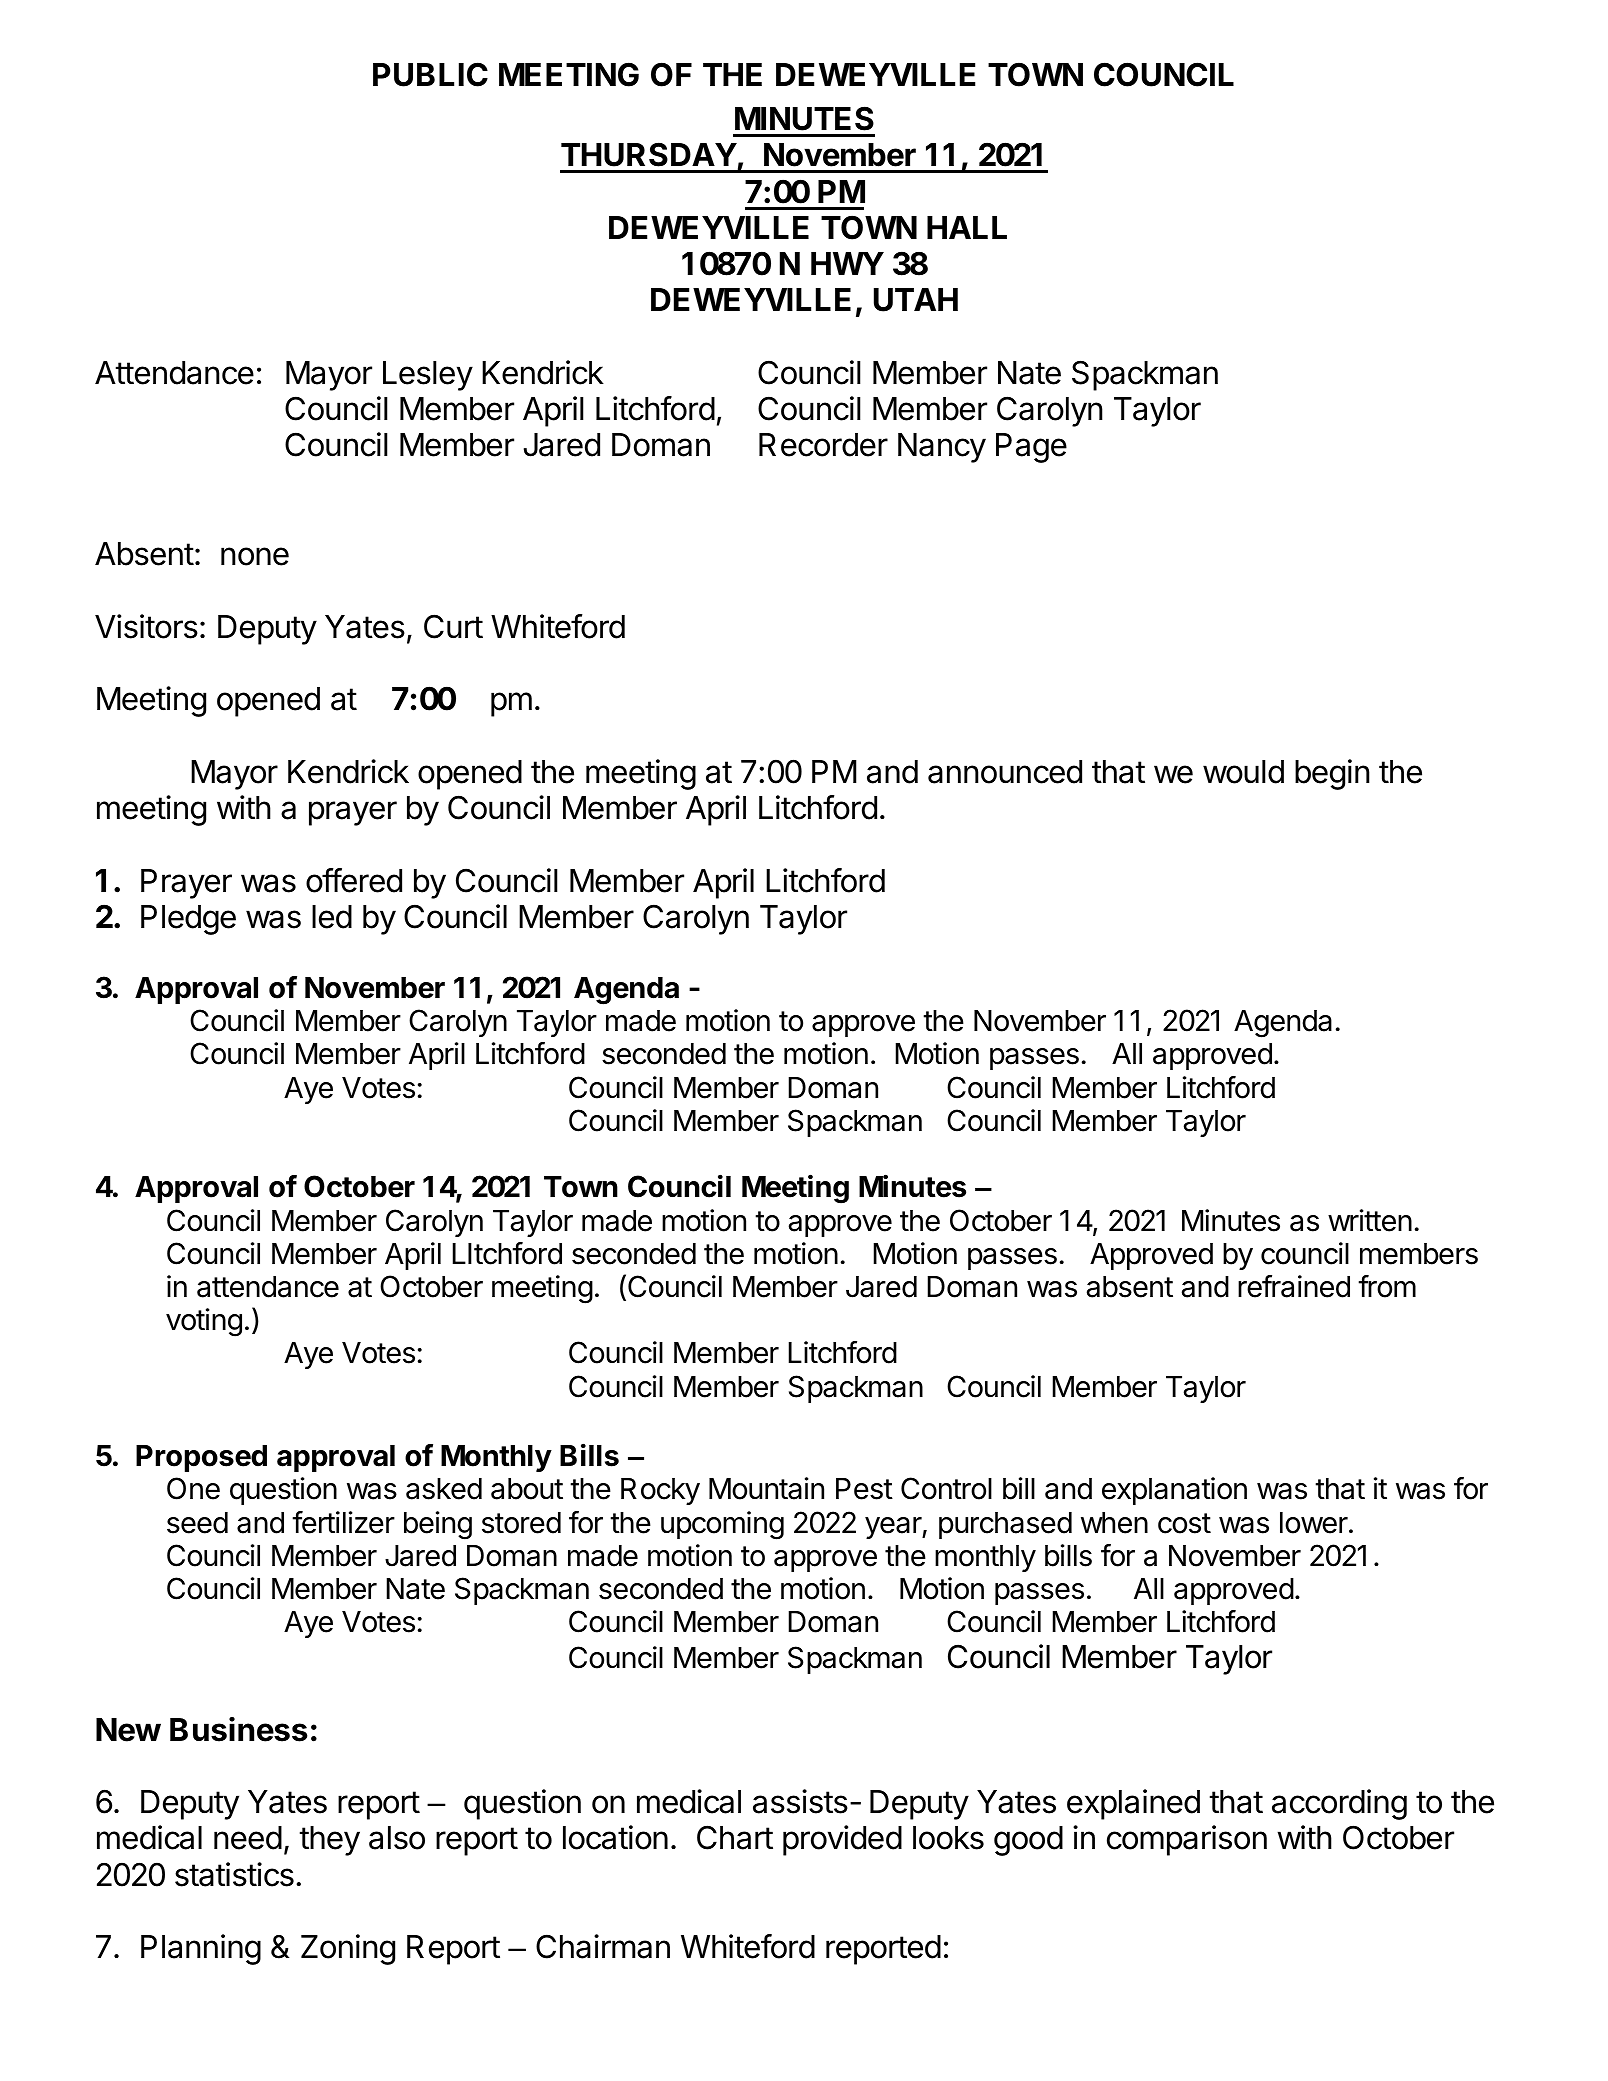 This screenshot has width=1608, height=2081. Describe the element at coordinates (234, 1874) in the screenshot. I see `statistics` at that location.
